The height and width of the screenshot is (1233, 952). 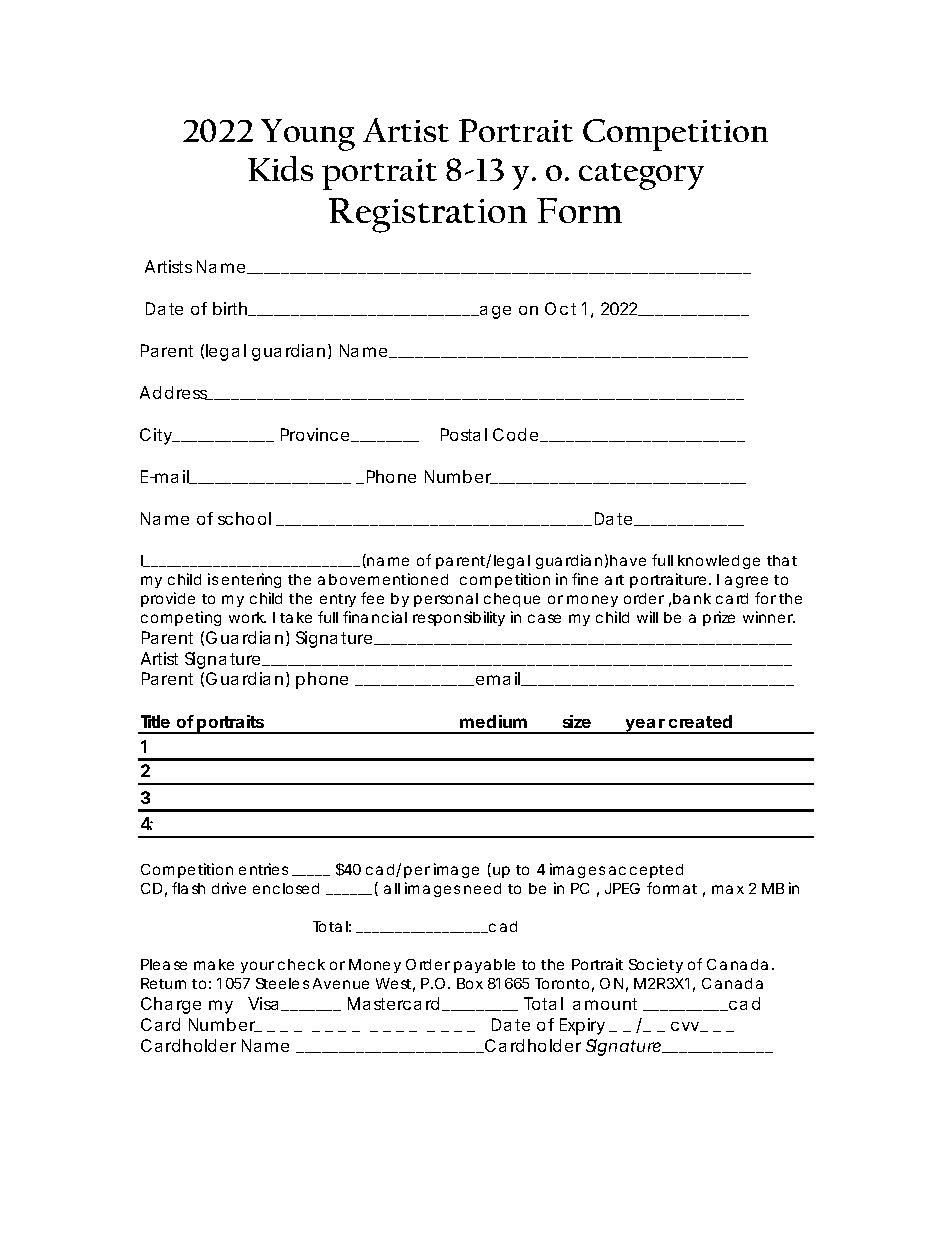 What do you see at coordinates (428, 215) in the screenshot?
I see `Registration` at bounding box center [428, 215].
